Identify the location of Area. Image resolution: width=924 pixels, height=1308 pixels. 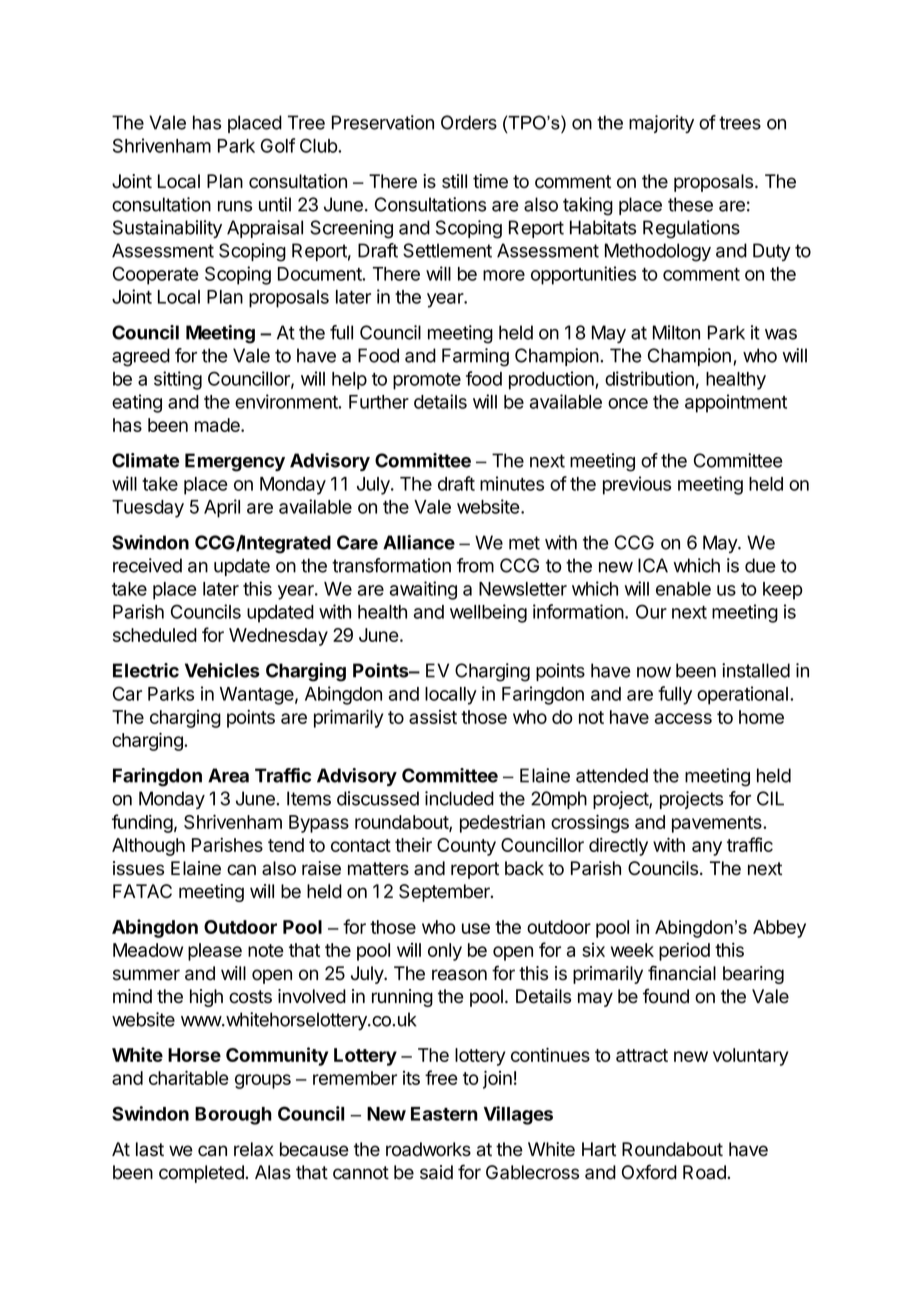
(228, 775).
